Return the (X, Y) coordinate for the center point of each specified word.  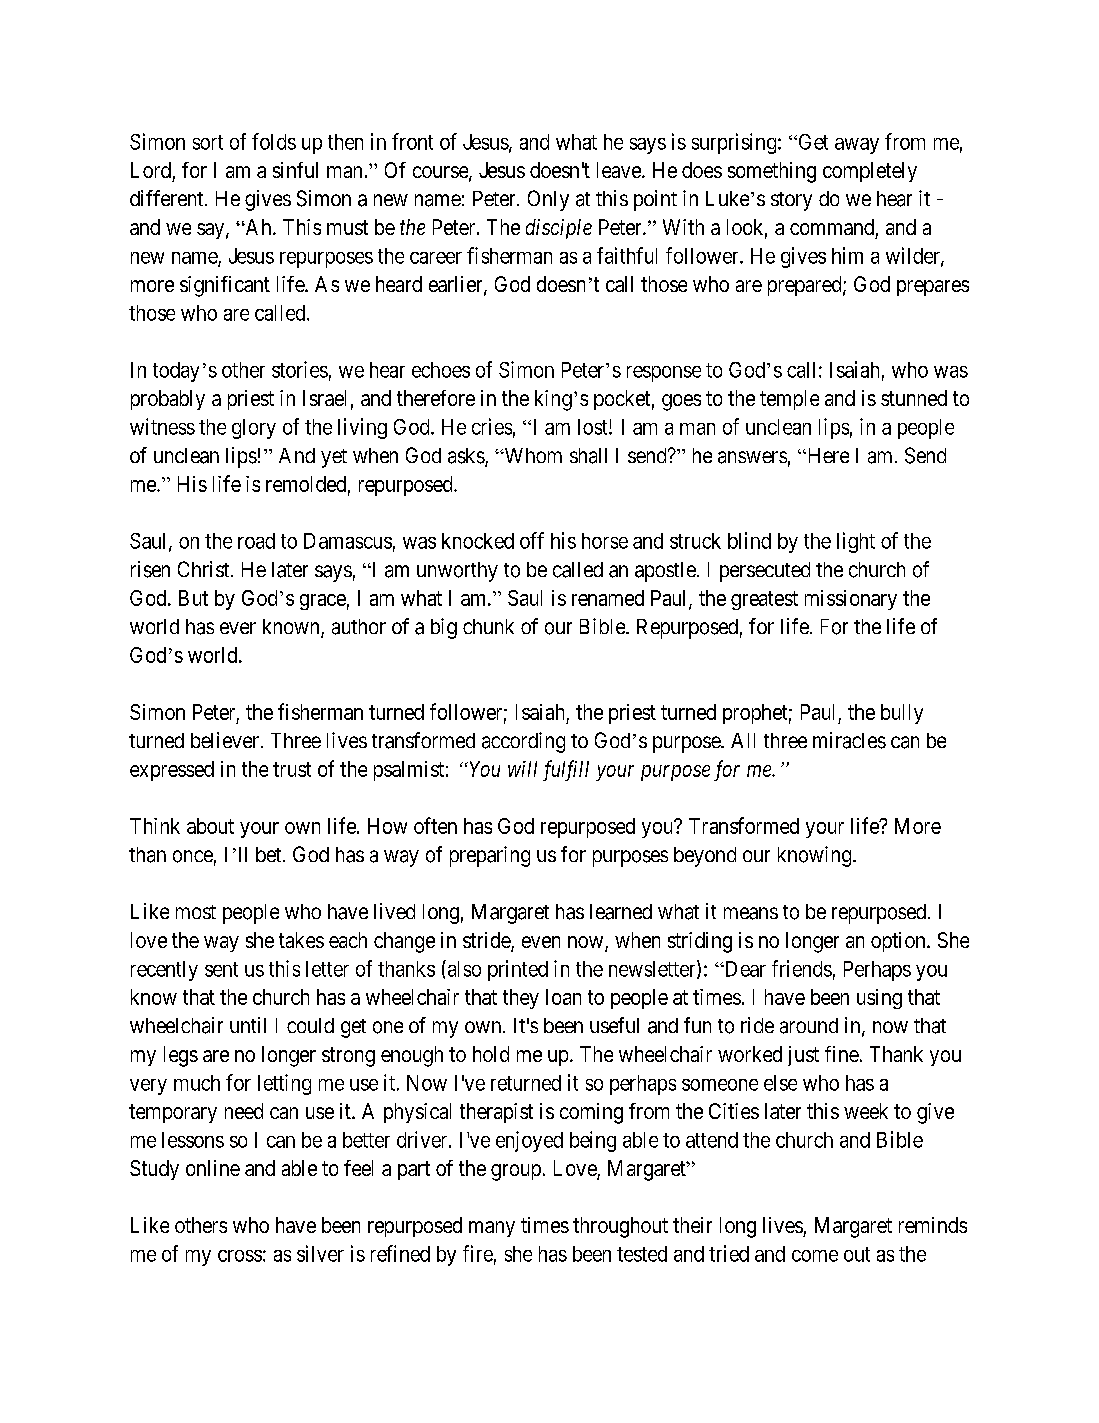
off (532, 540)
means (751, 913)
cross (240, 1256)
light (856, 542)
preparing (490, 856)
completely (870, 172)
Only (548, 200)
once (193, 856)
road (256, 541)
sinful (295, 170)
